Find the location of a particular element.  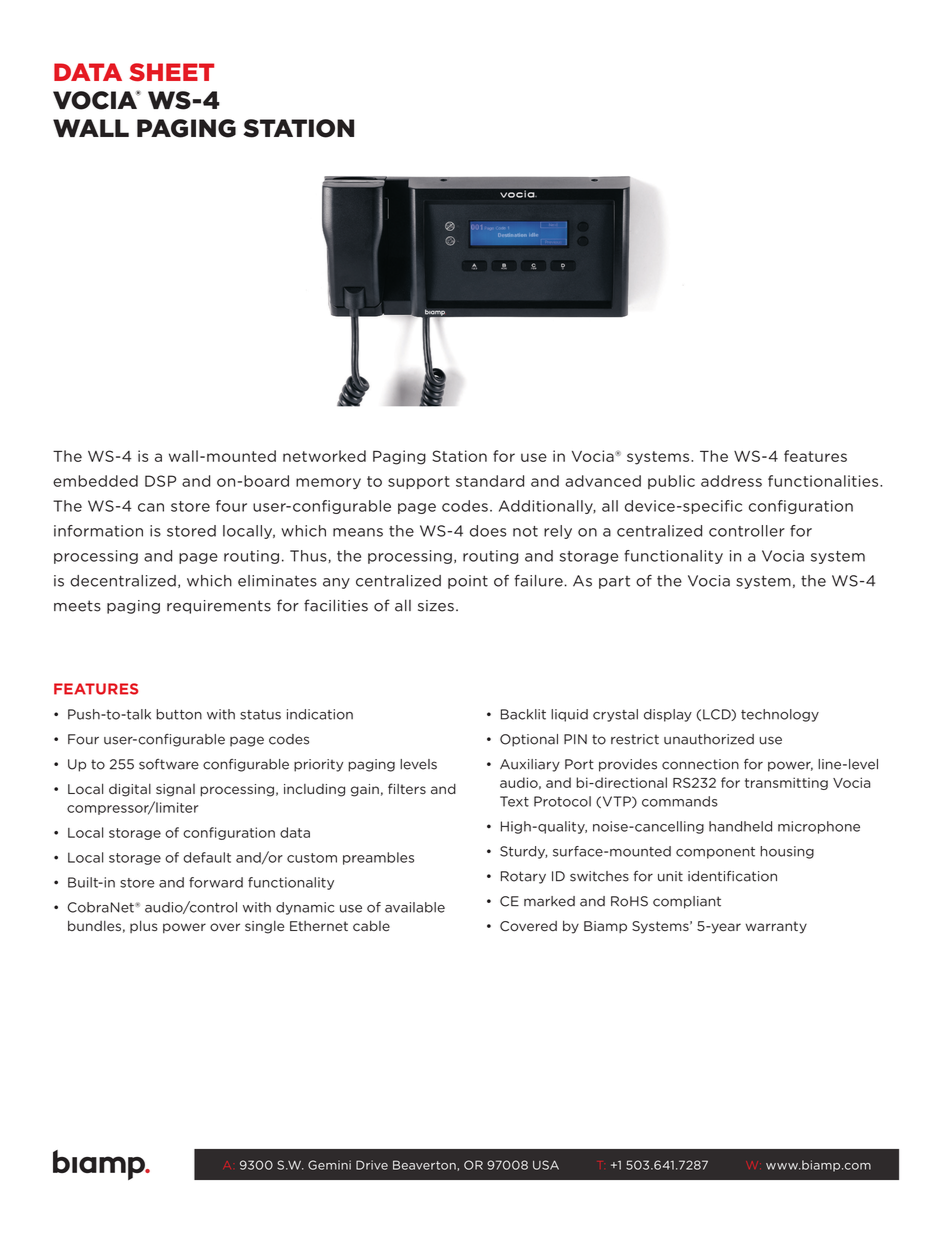

USA is located at coordinates (546, 1165).
